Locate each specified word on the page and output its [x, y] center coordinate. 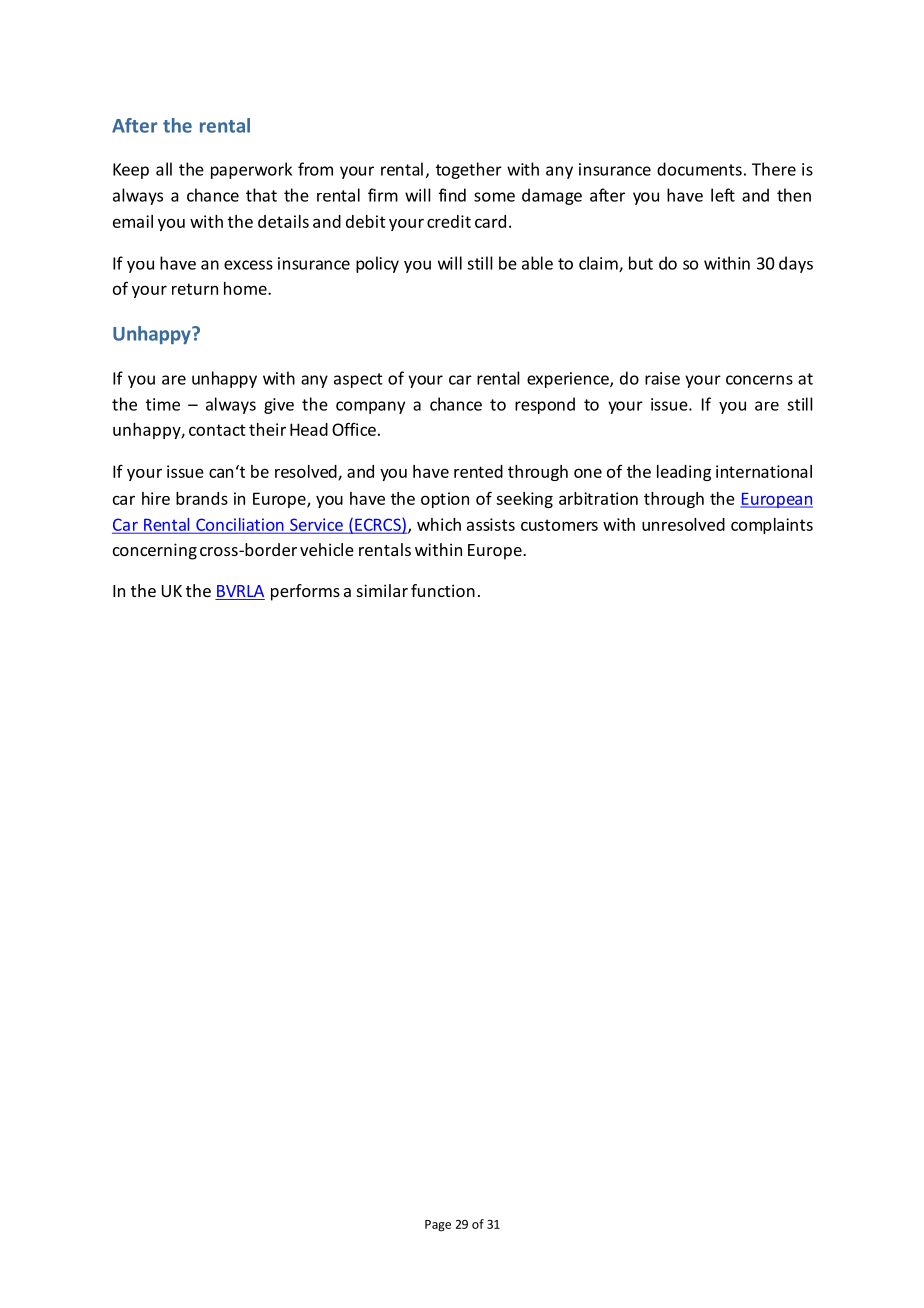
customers [559, 525]
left [723, 195]
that [261, 195]
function [443, 590]
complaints [772, 526]
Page [438, 1226]
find [452, 195]
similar [382, 590]
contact [217, 430]
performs [305, 592]
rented [478, 471]
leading [684, 473]
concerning [155, 551]
